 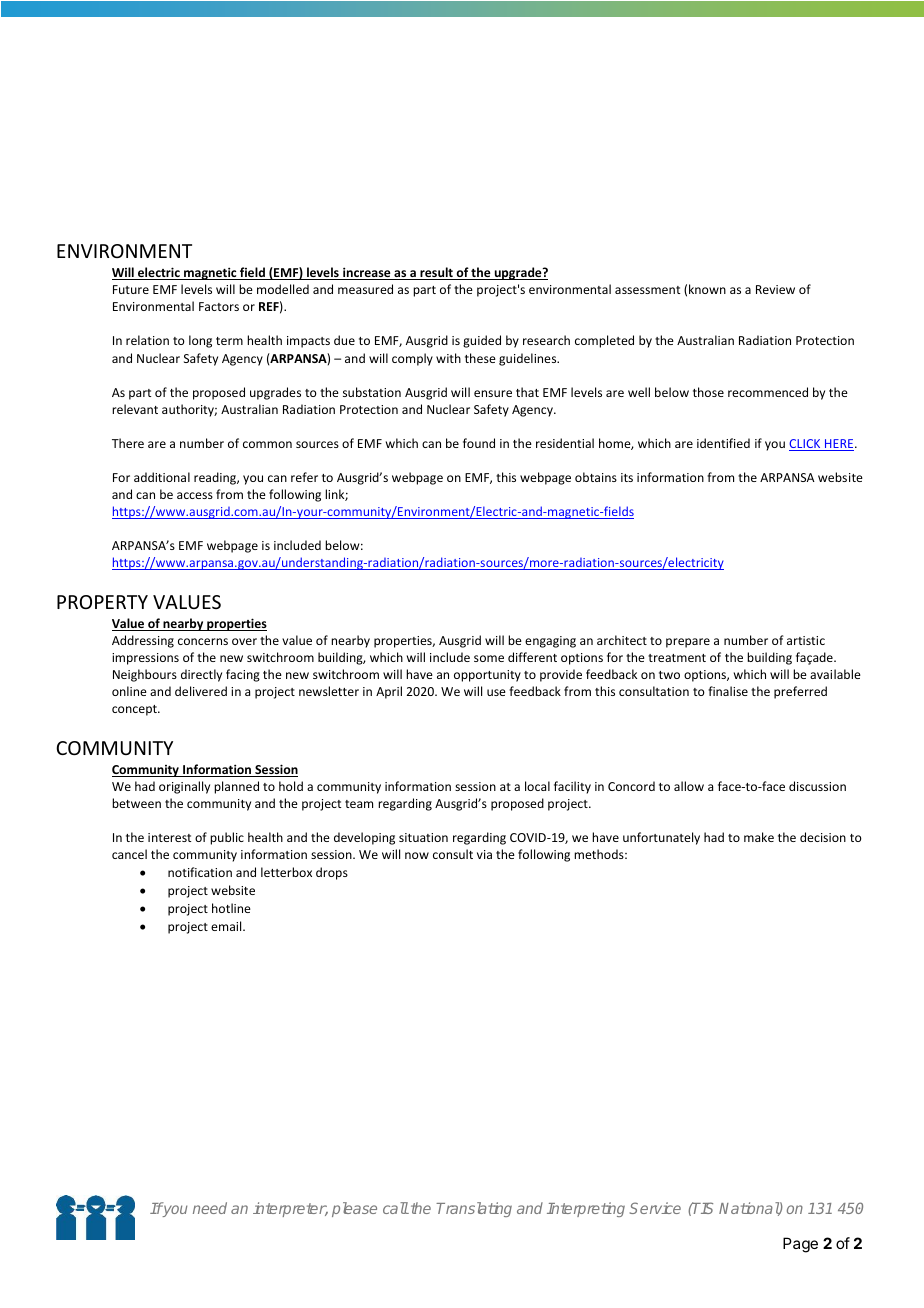 I want to click on make, so click(x=759, y=837).
